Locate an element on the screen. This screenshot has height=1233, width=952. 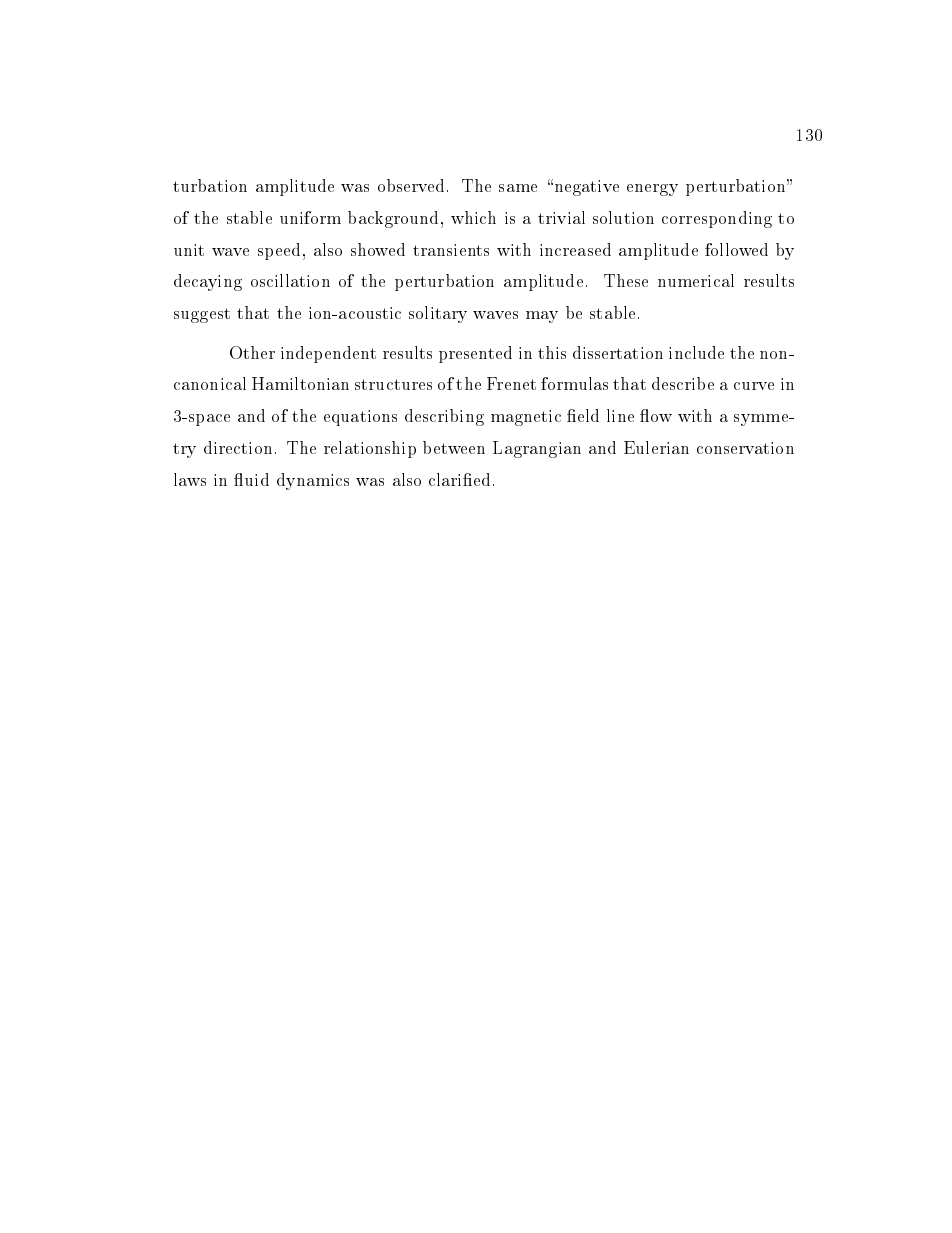
energy is located at coordinates (652, 190).
